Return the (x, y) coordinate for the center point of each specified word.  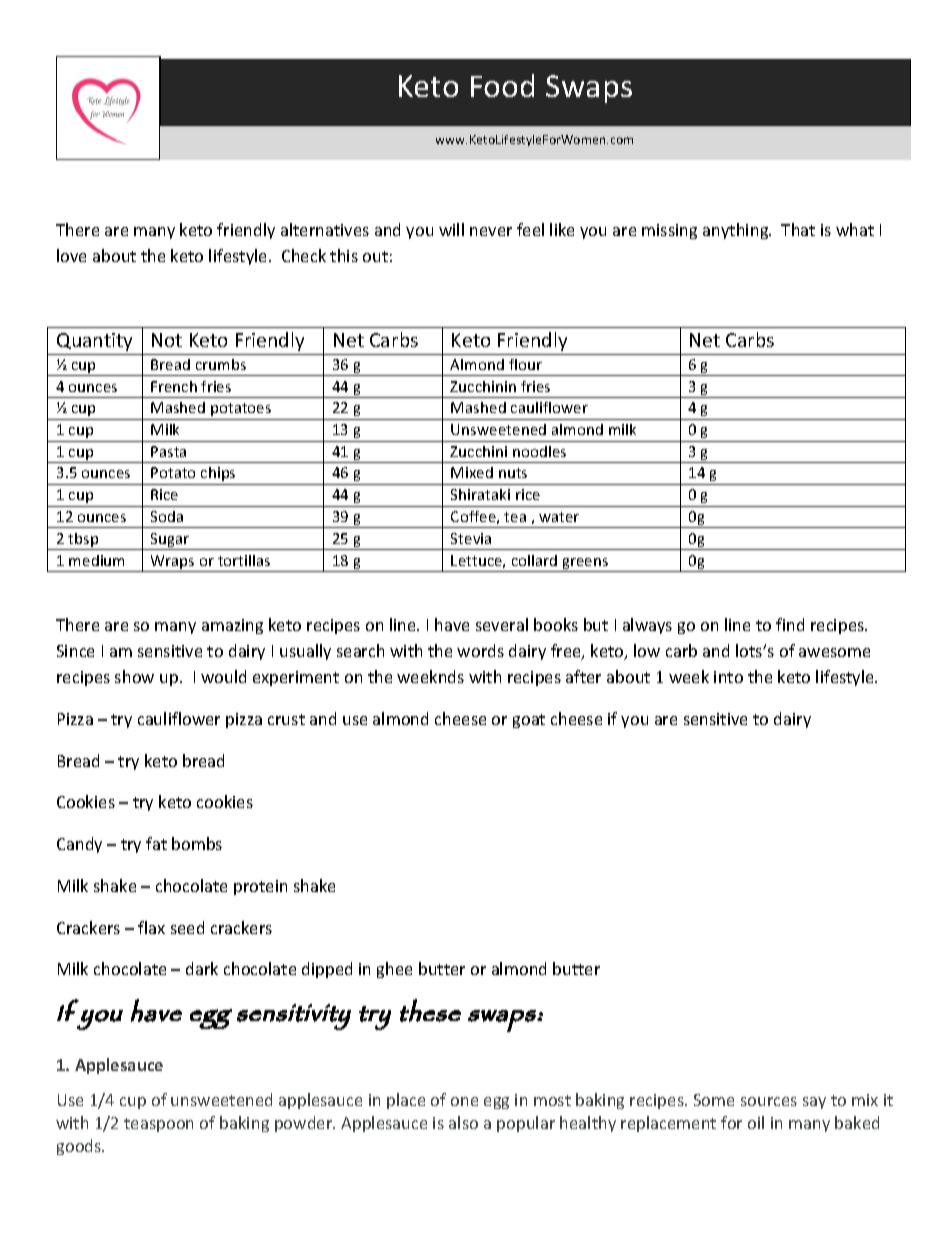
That (798, 229)
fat (156, 843)
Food (502, 85)
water (559, 517)
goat (529, 721)
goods (80, 1147)
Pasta (168, 451)
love (71, 255)
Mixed (472, 472)
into (728, 677)
